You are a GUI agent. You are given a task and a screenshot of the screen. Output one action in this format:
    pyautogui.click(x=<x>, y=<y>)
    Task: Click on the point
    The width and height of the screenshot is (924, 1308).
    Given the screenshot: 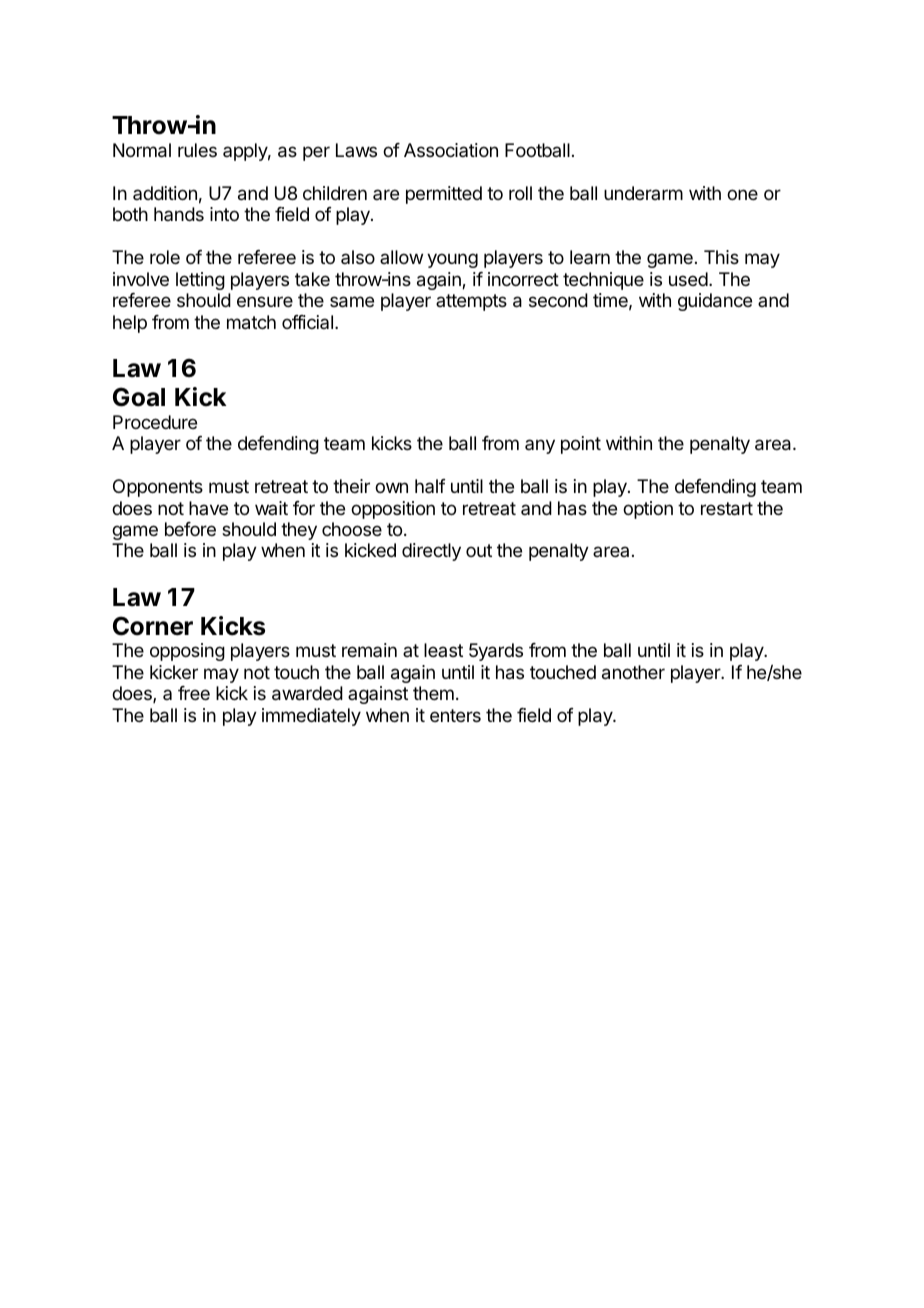 What is the action you would take?
    pyautogui.click(x=581, y=445)
